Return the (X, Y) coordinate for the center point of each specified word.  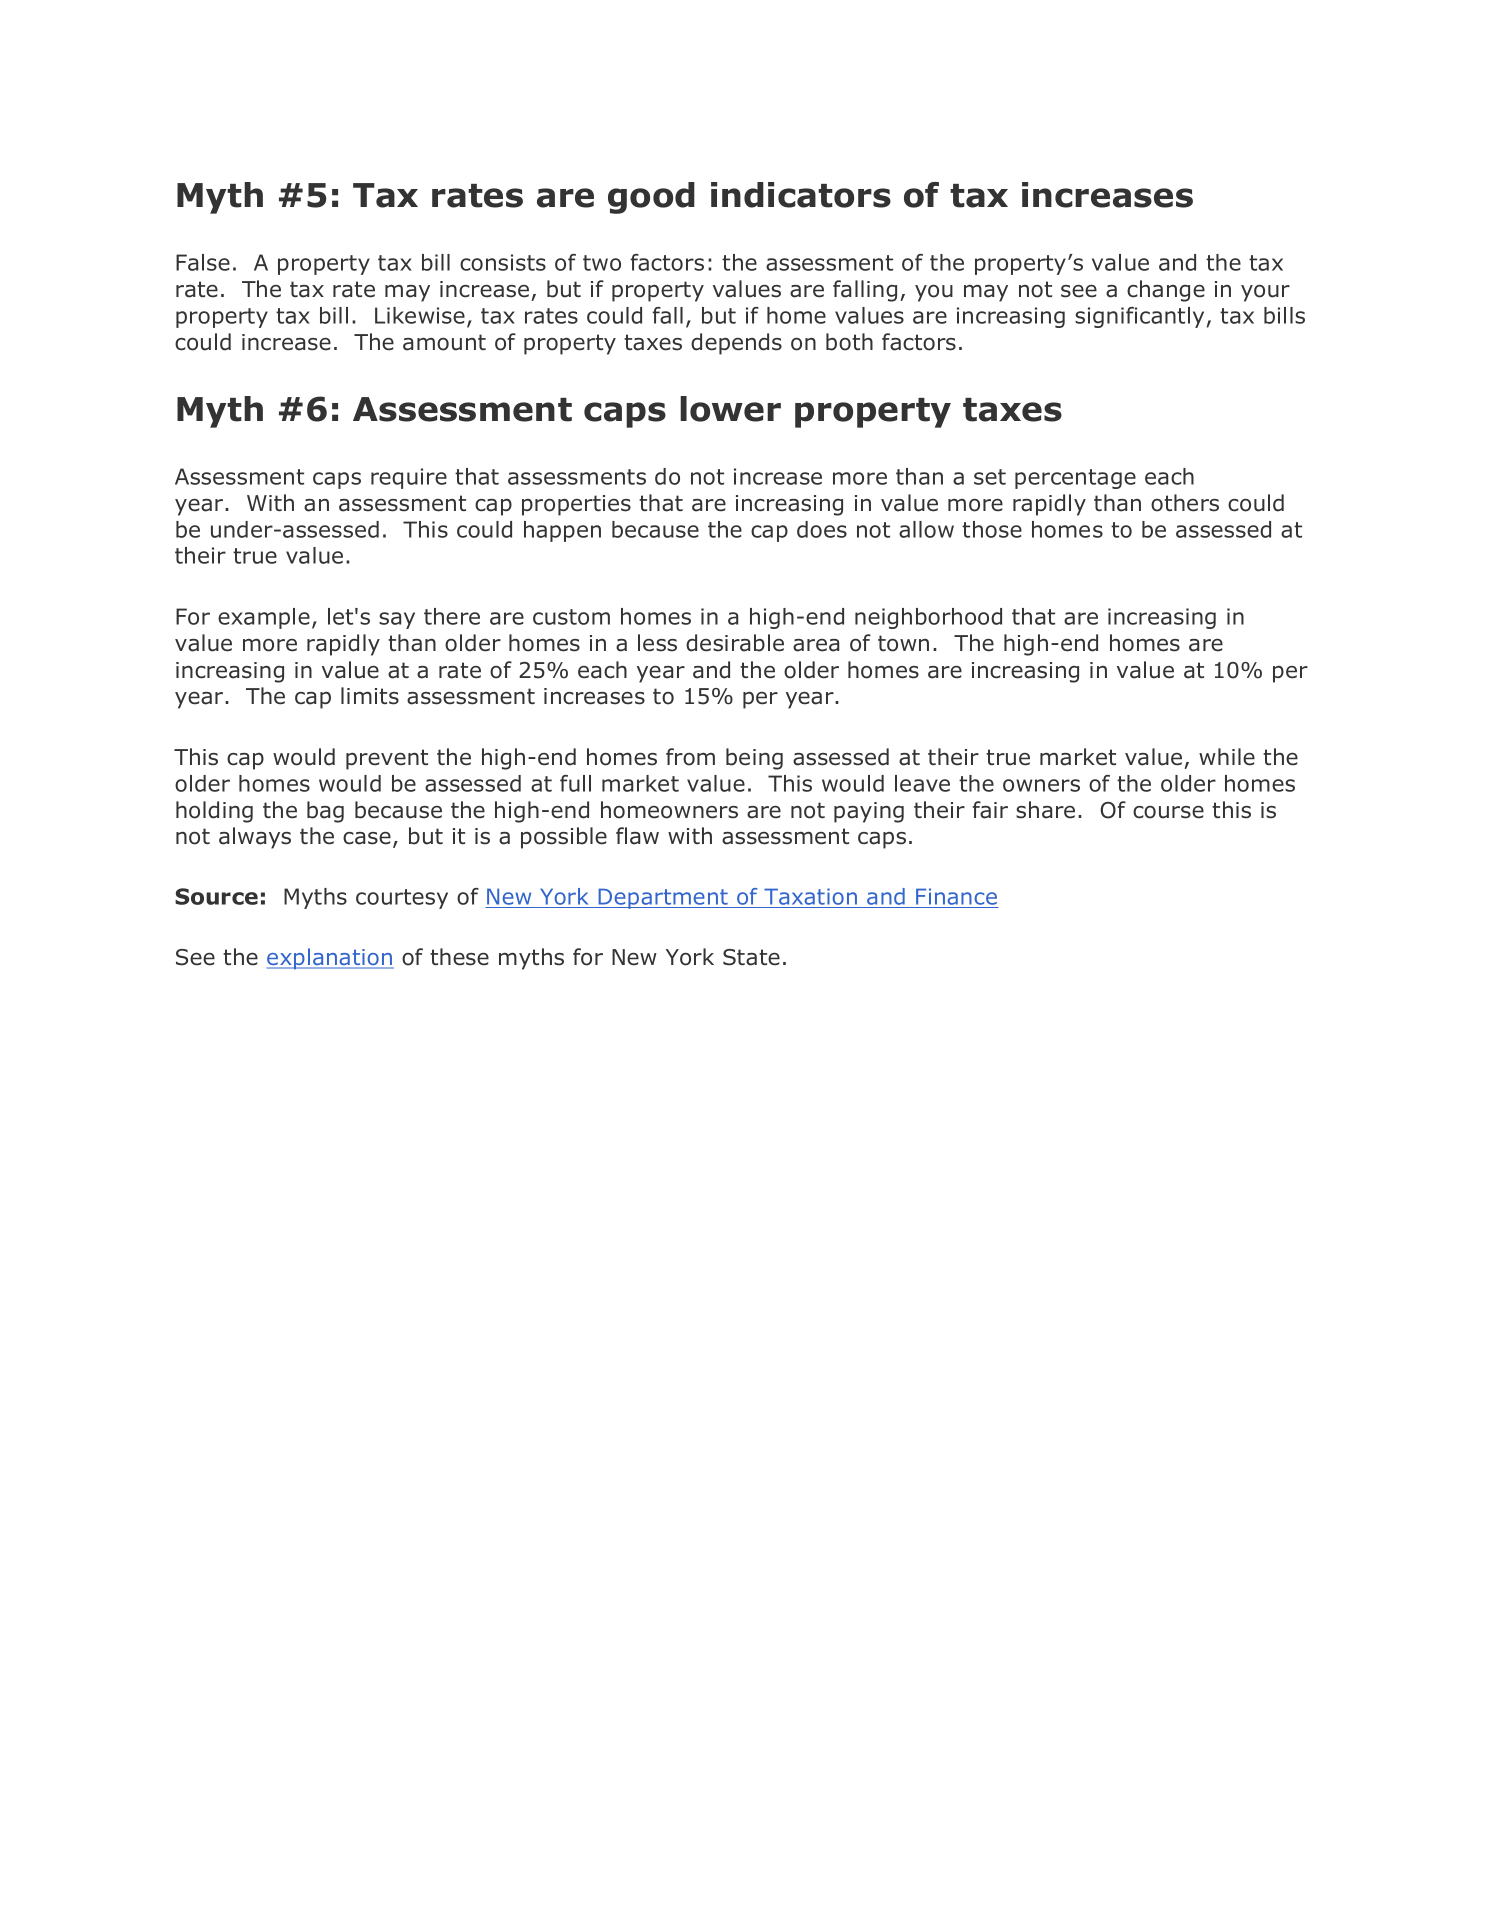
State (751, 957)
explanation (330, 959)
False (203, 262)
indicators (801, 195)
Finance (956, 898)
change (1166, 291)
